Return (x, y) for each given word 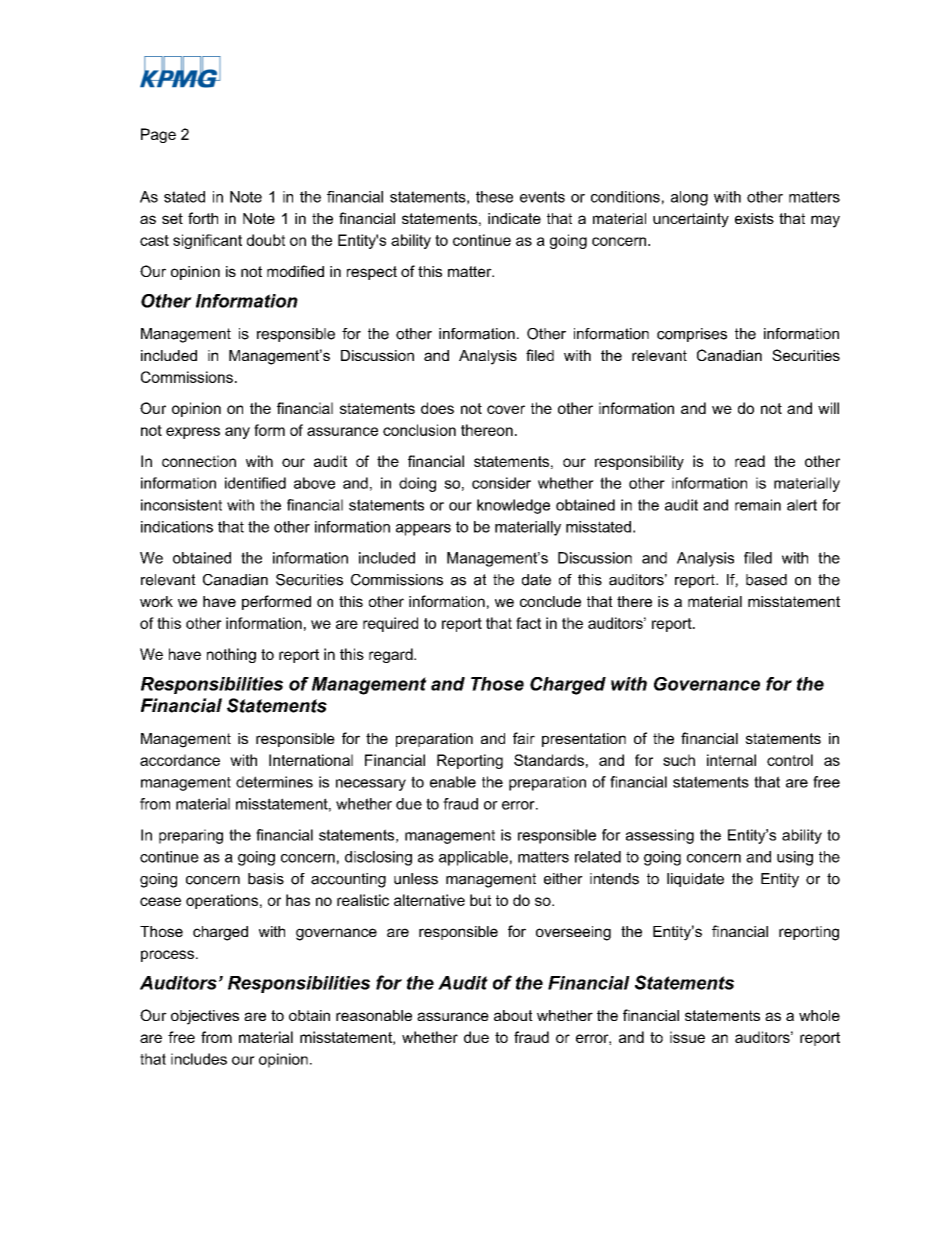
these (494, 197)
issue (687, 1037)
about (513, 1015)
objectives (205, 1017)
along (689, 198)
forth (203, 218)
